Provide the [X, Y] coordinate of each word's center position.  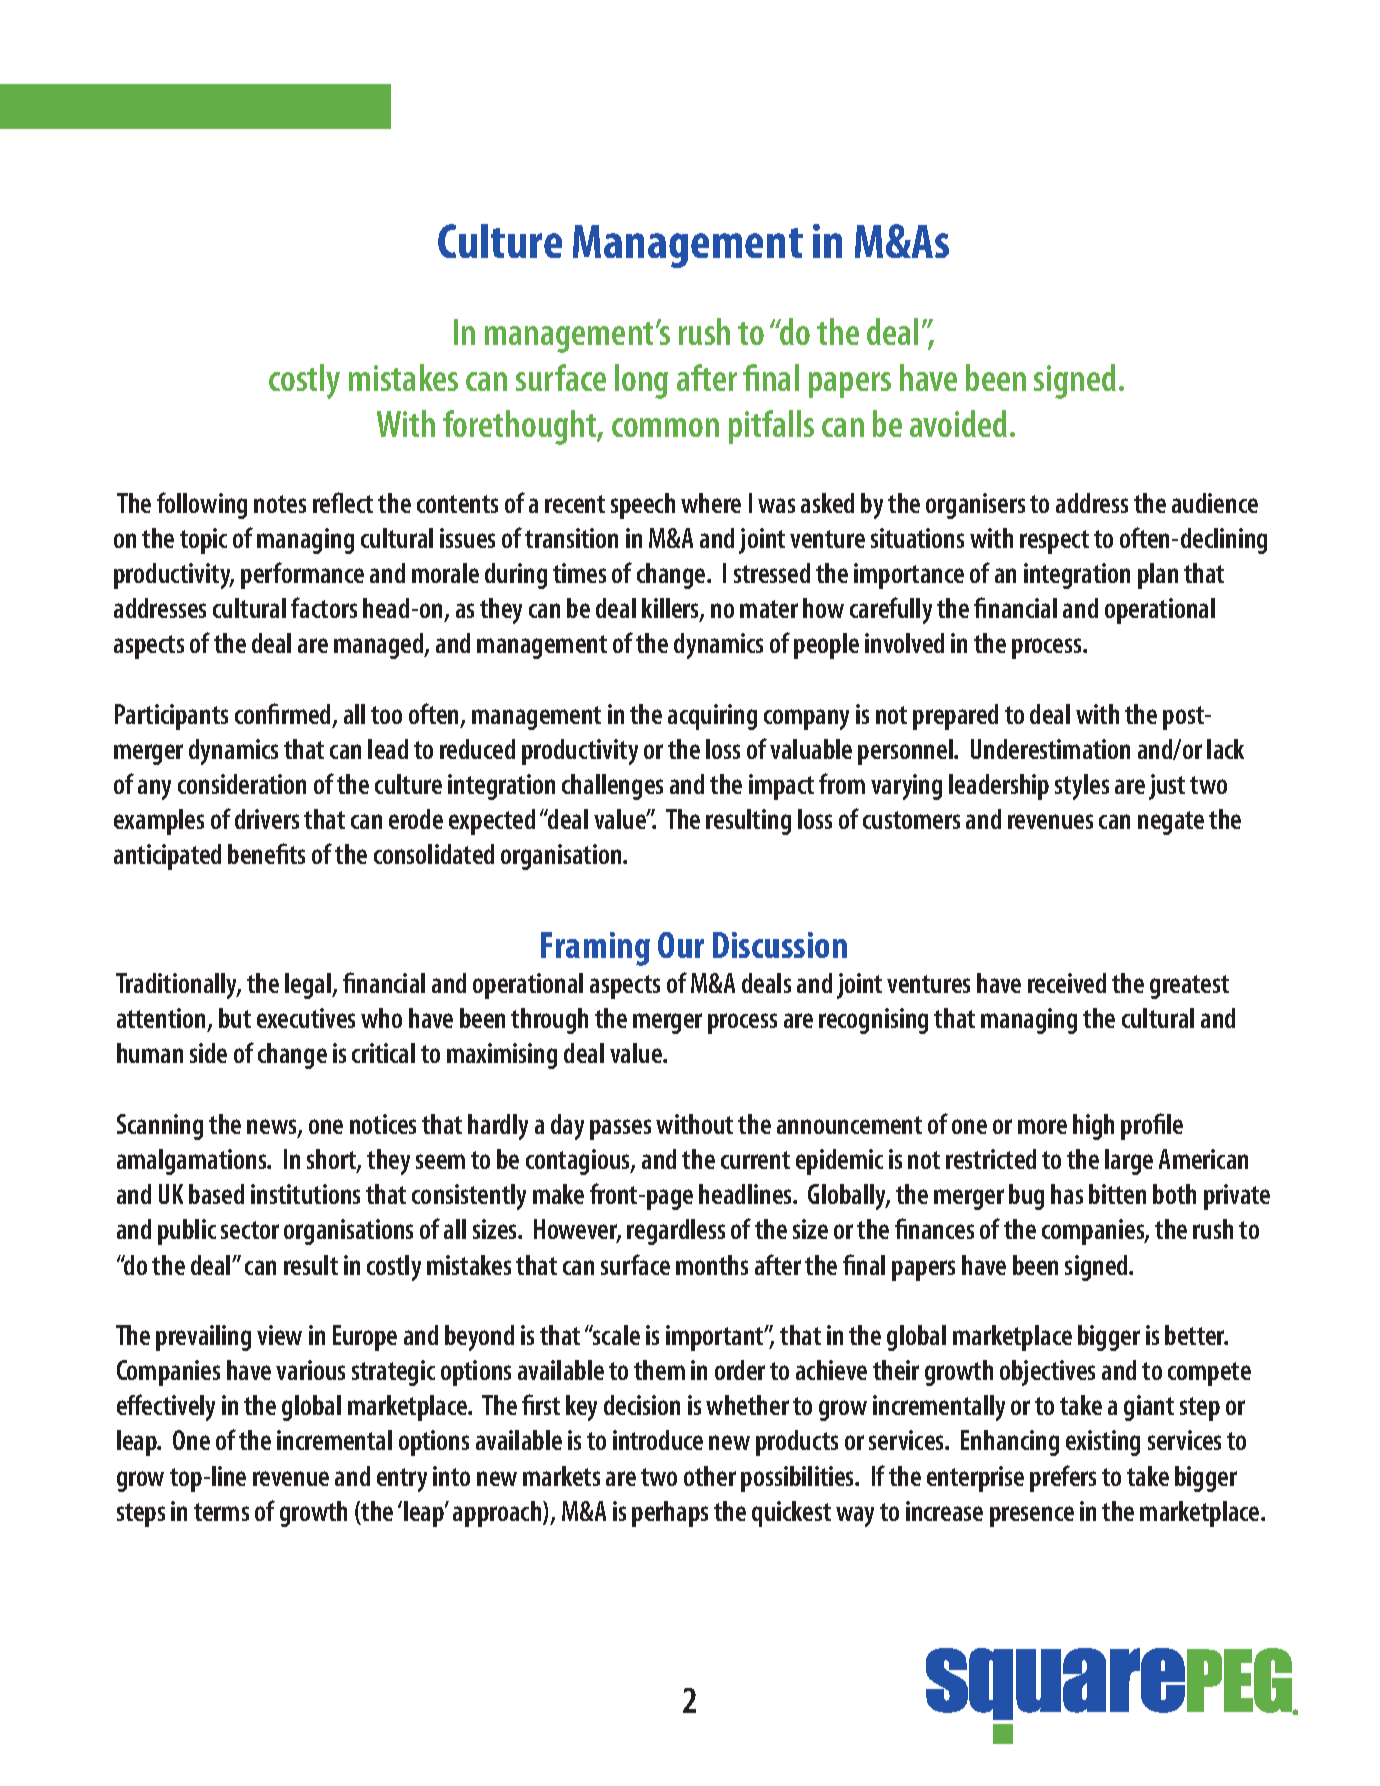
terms [221, 1512]
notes [280, 504]
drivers [267, 819]
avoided [958, 423]
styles [1082, 787]
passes [620, 1129]
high [1093, 1127]
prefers [1063, 1478]
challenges [612, 787]
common [665, 427]
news [273, 1128]
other [710, 1476]
